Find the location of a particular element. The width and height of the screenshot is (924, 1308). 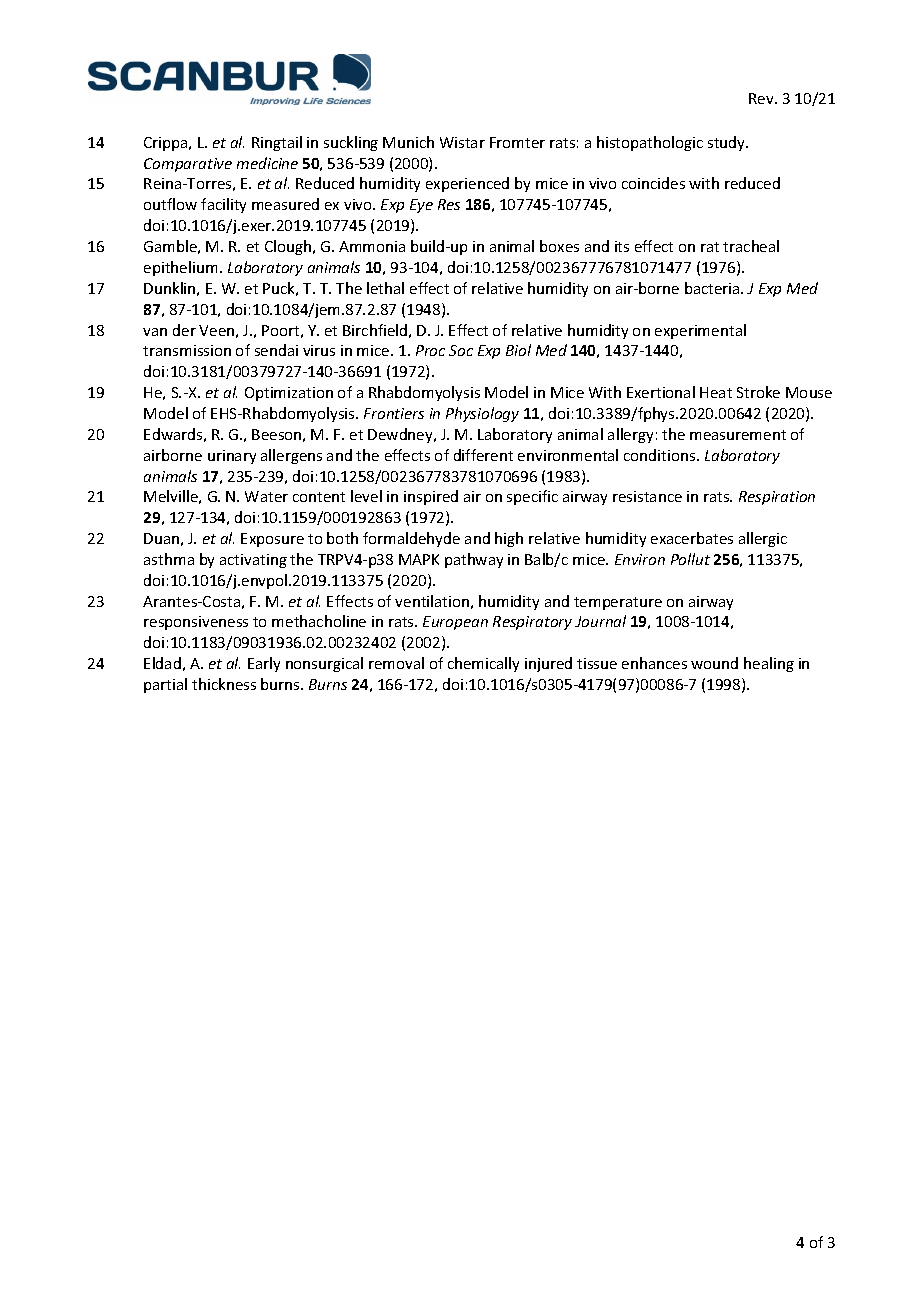

Heat is located at coordinates (716, 392).
